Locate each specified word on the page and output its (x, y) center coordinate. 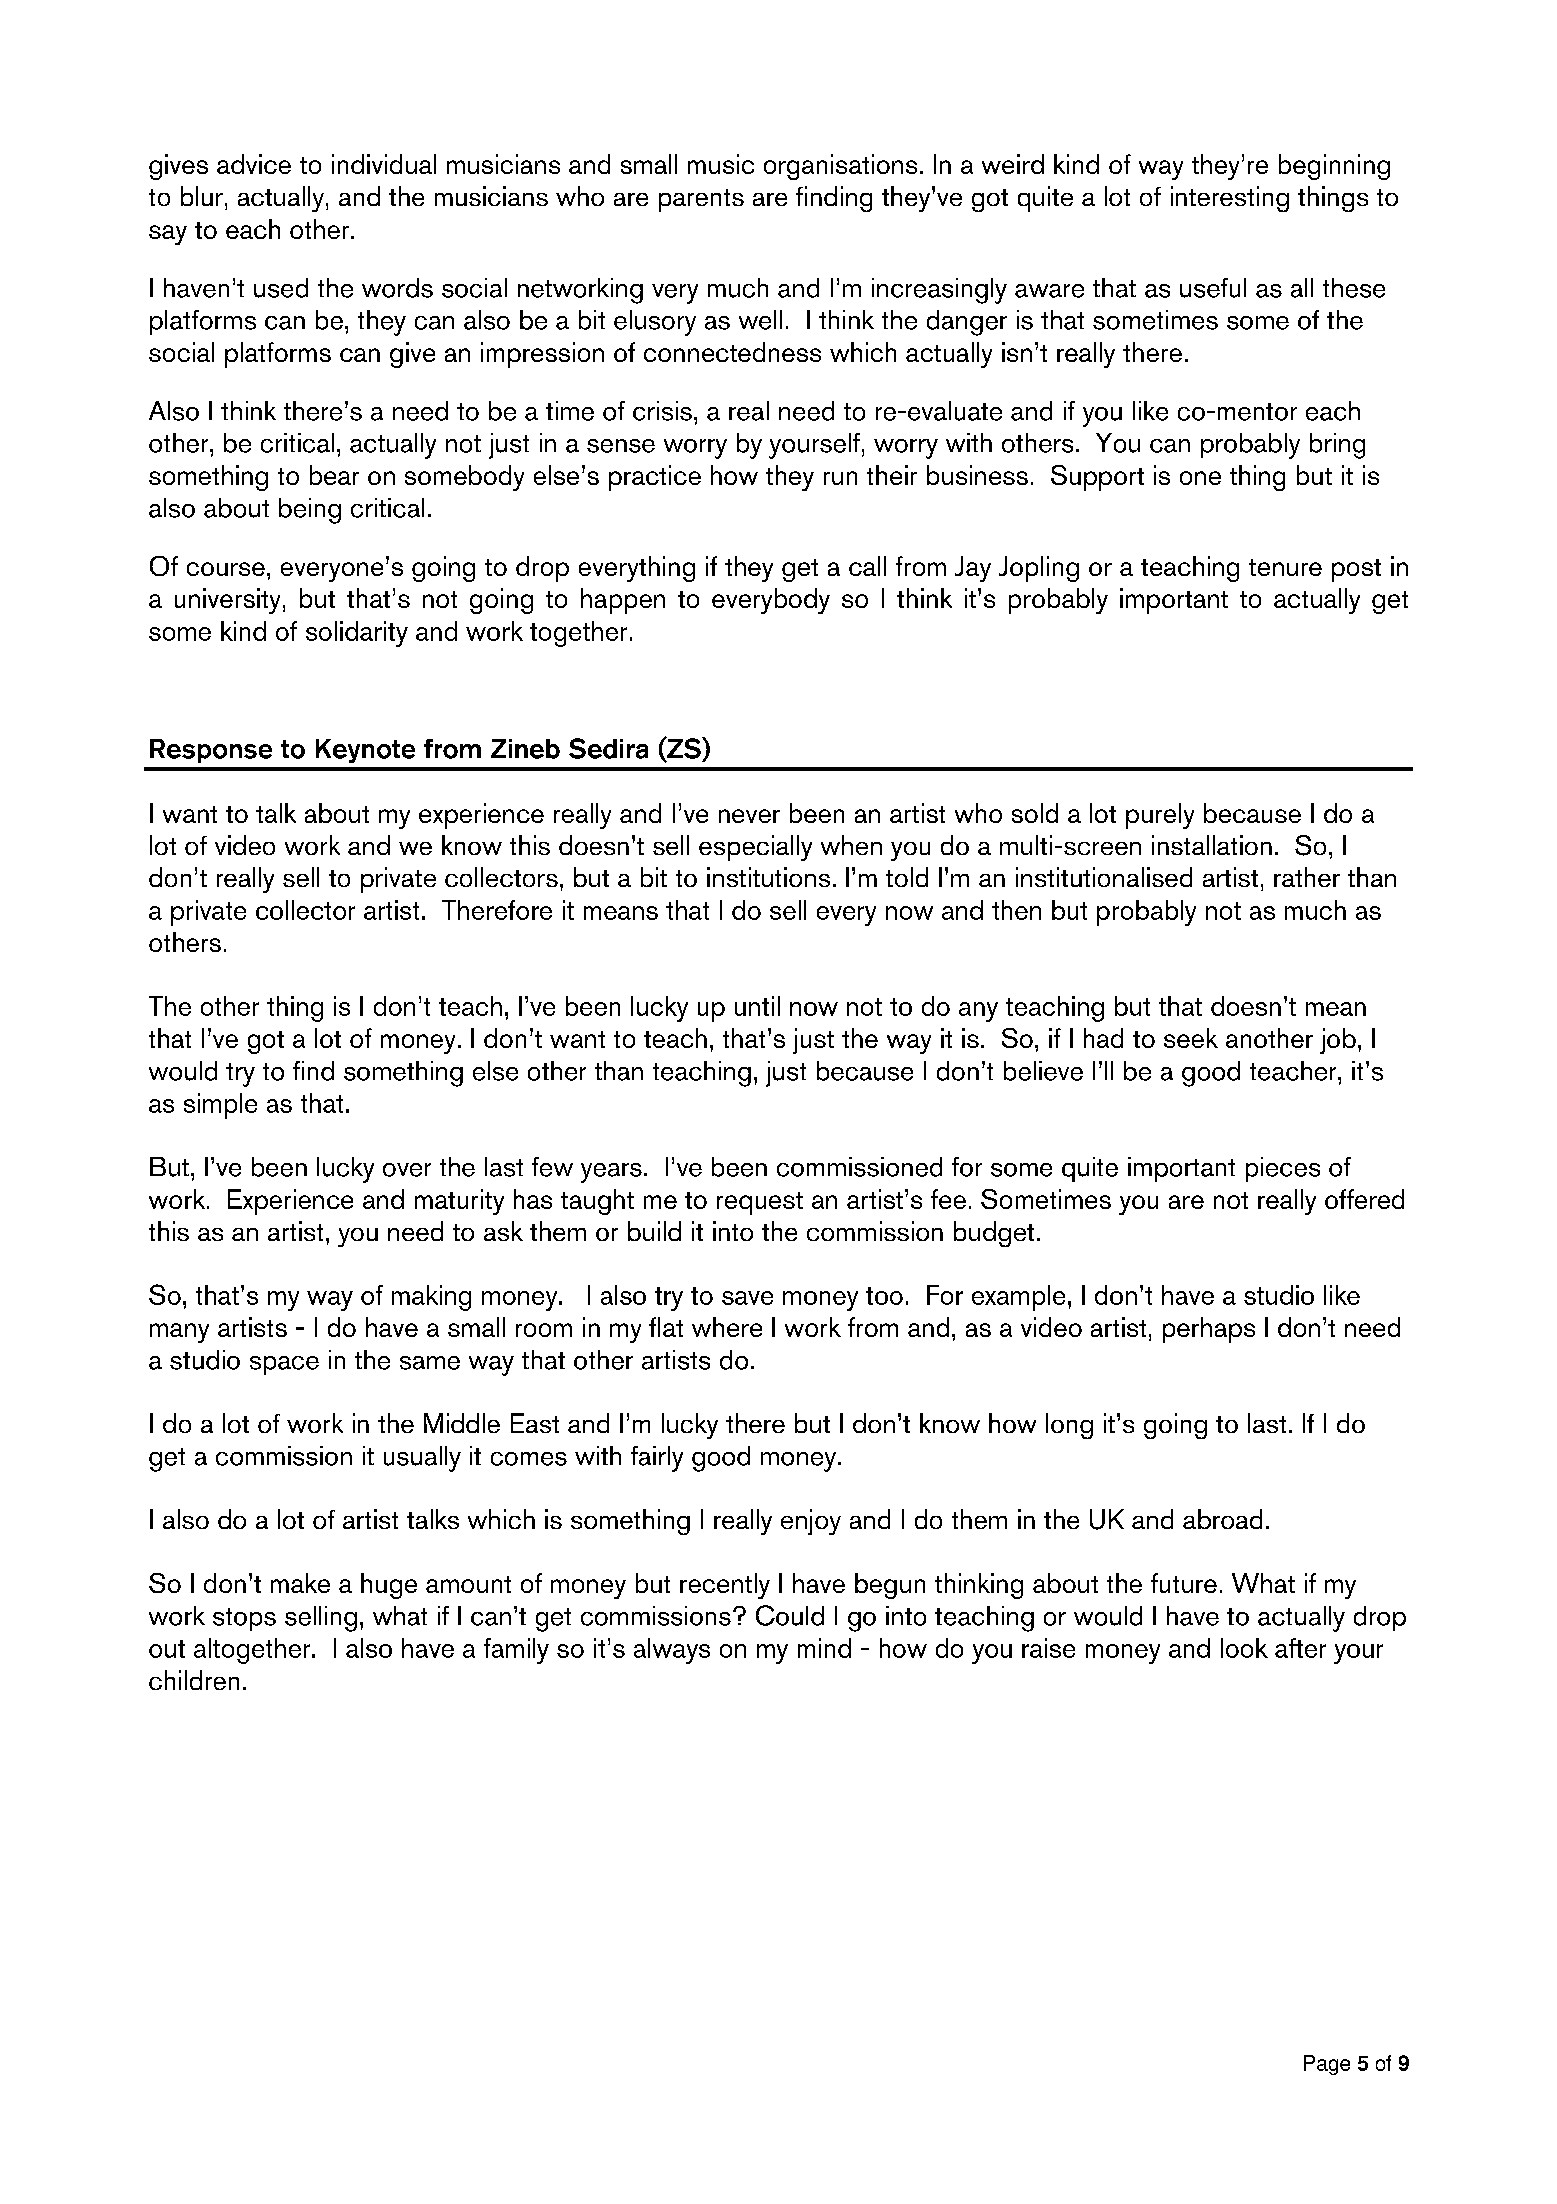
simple (220, 1106)
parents (701, 200)
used (281, 288)
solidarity (357, 634)
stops (244, 1619)
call (867, 566)
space (284, 1365)
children (194, 1680)
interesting (1230, 199)
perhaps (1209, 1330)
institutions (768, 877)
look (1244, 1648)
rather (1307, 877)
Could (790, 1615)
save (747, 1298)
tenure (1285, 567)
